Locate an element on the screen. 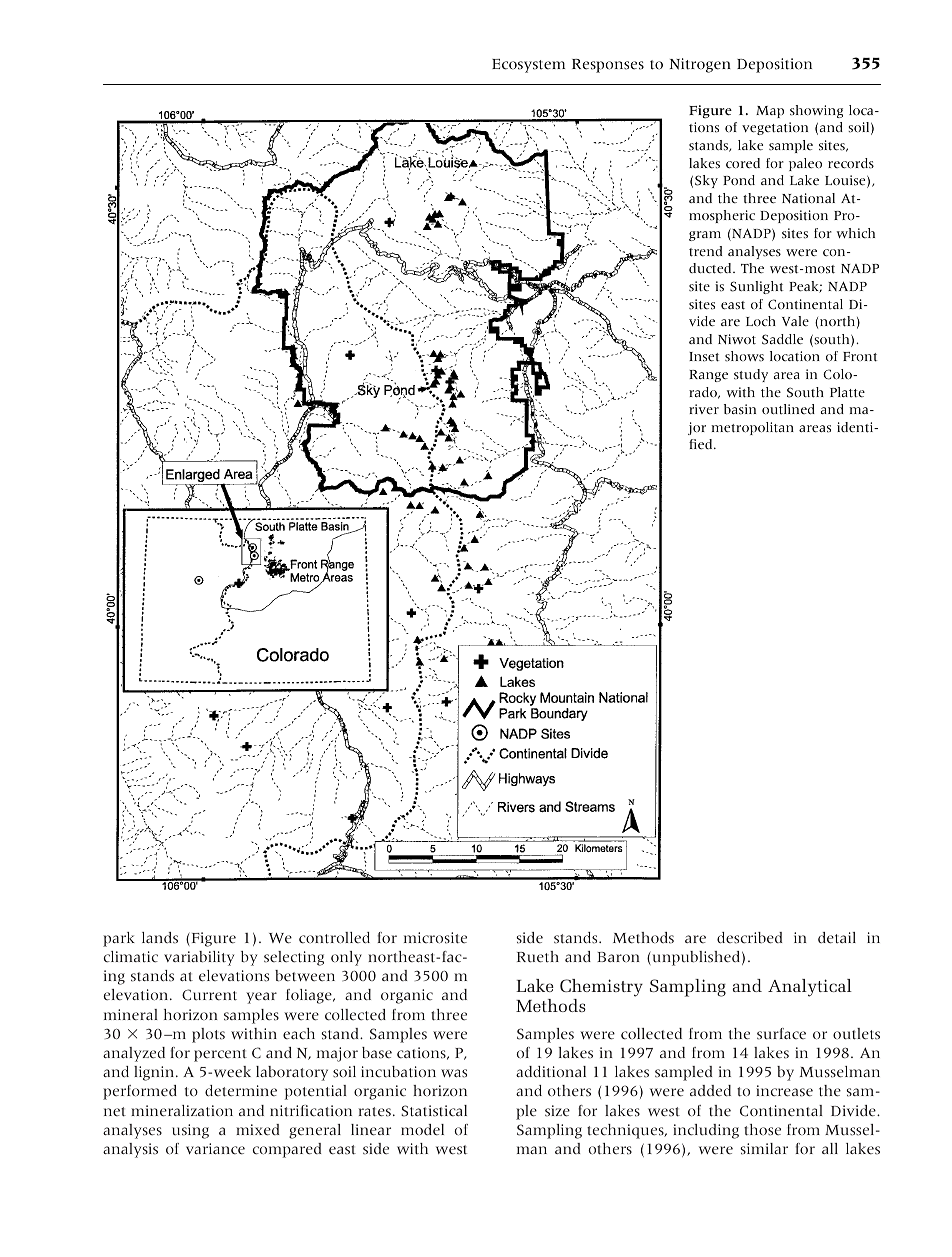 The height and width of the screenshot is (1257, 952). Baron is located at coordinates (618, 957).
